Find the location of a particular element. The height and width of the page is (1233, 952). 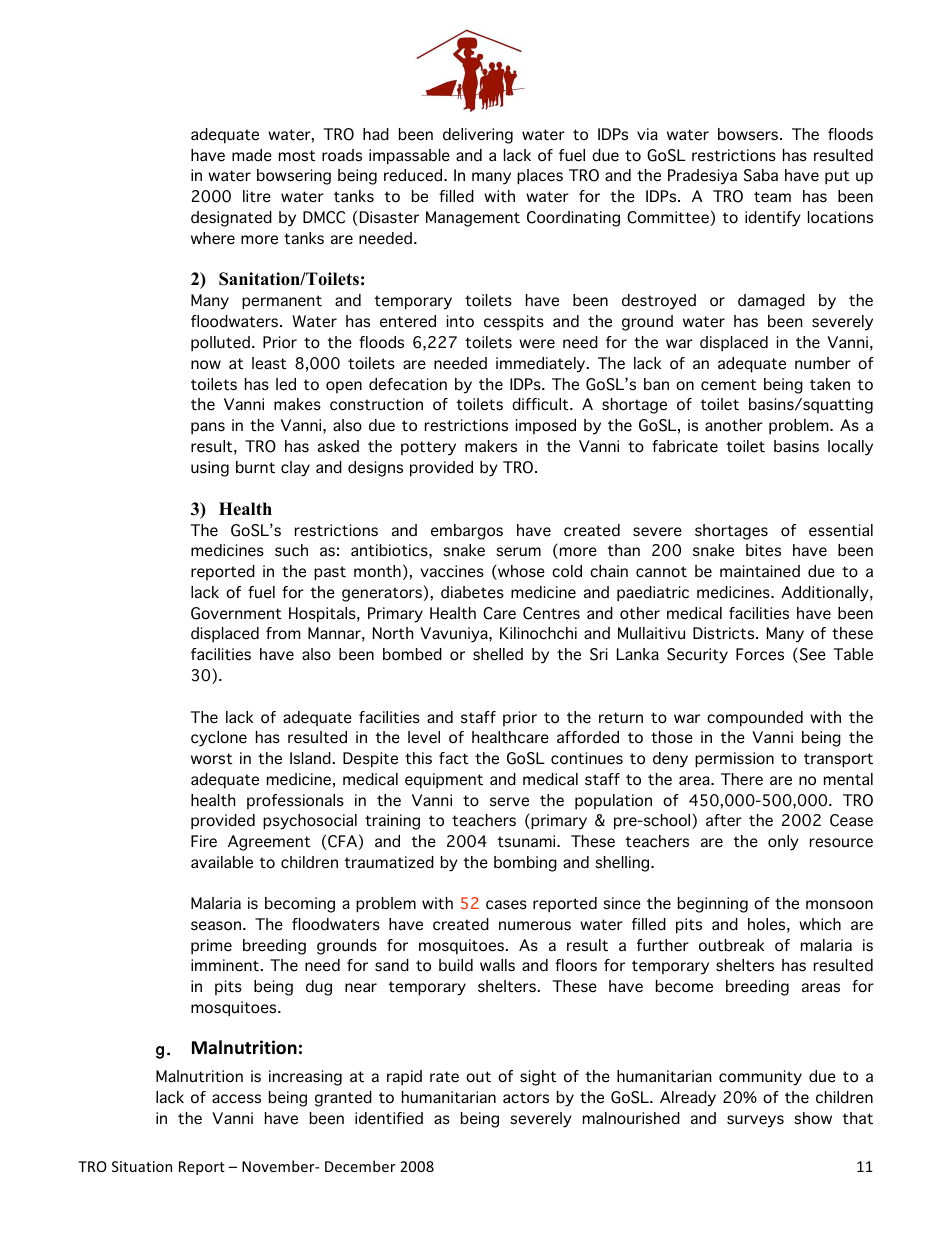

community is located at coordinates (760, 1078).
